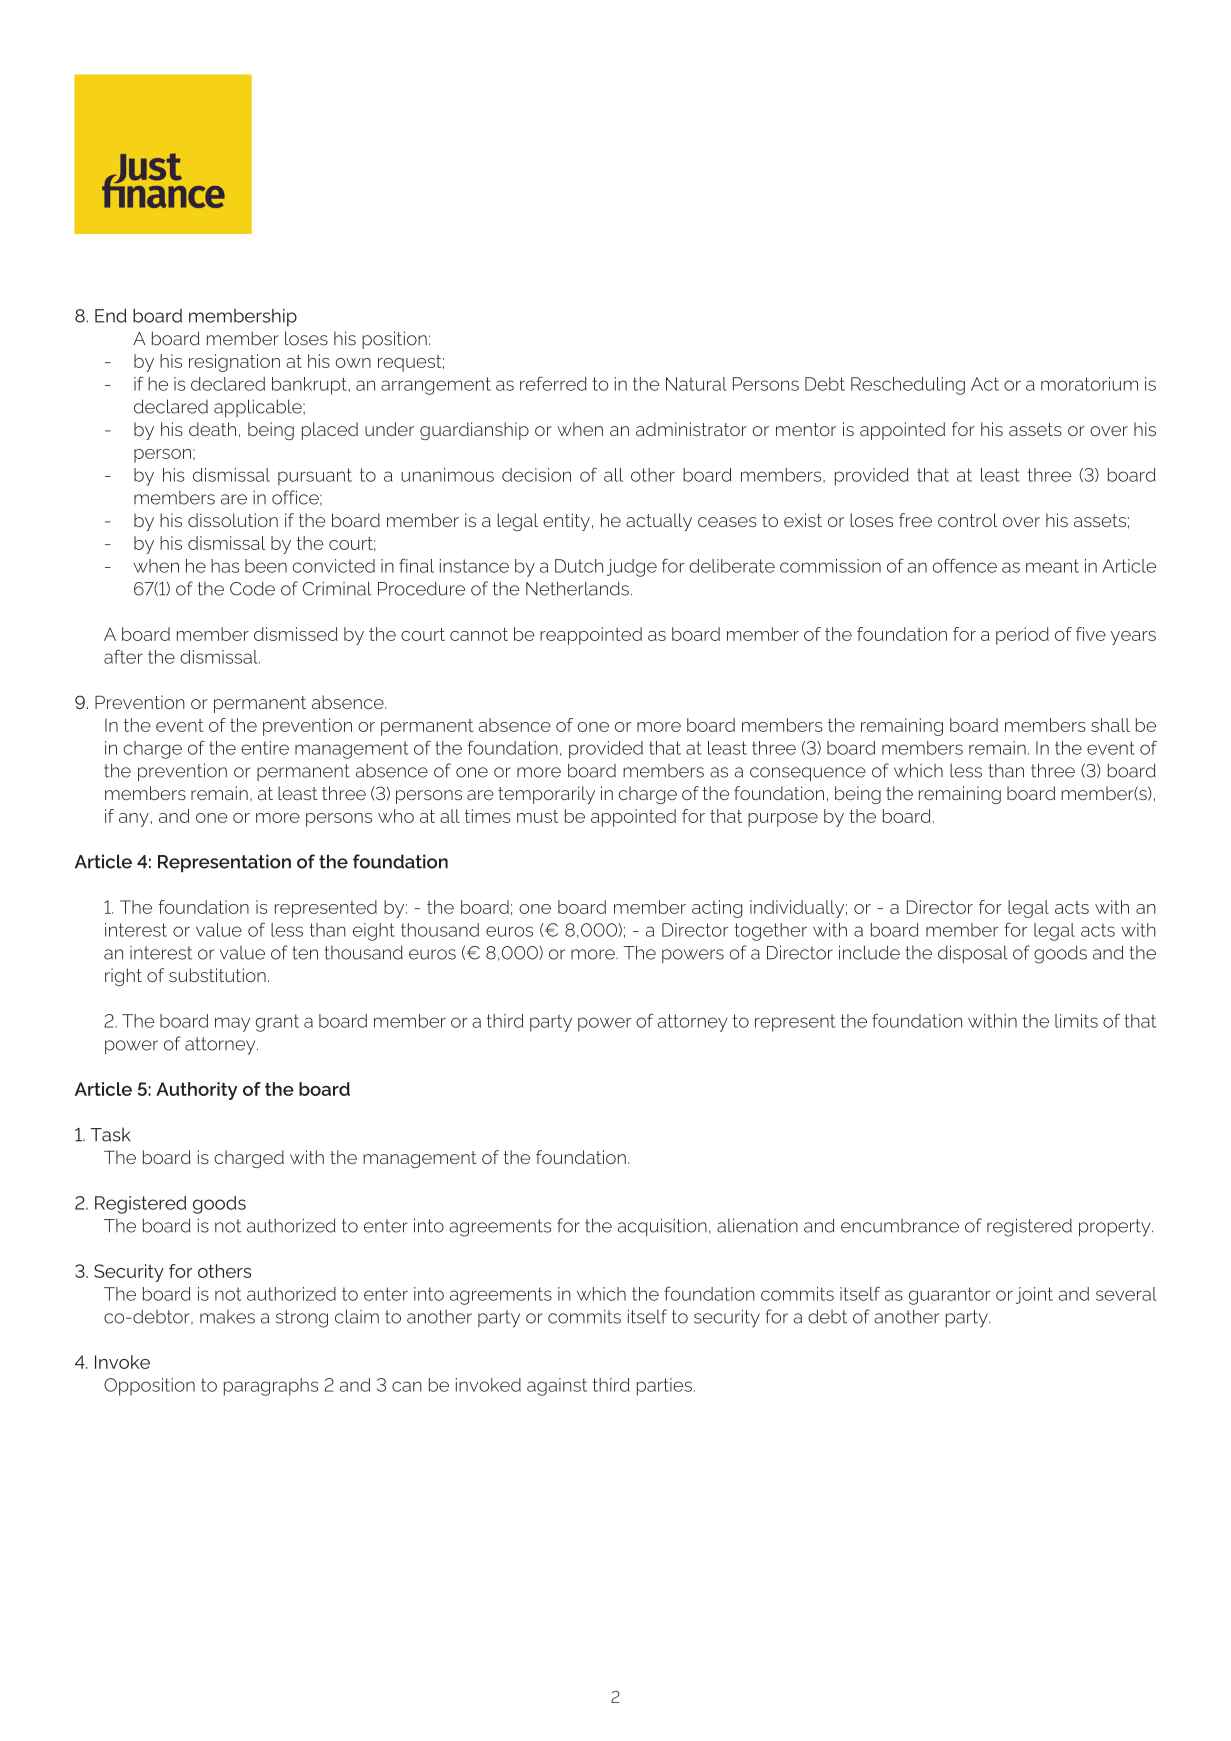 Image resolution: width=1231 pixels, height=1741 pixels. Describe the element at coordinates (1034, 1295) in the document. I see `joint` at that location.
